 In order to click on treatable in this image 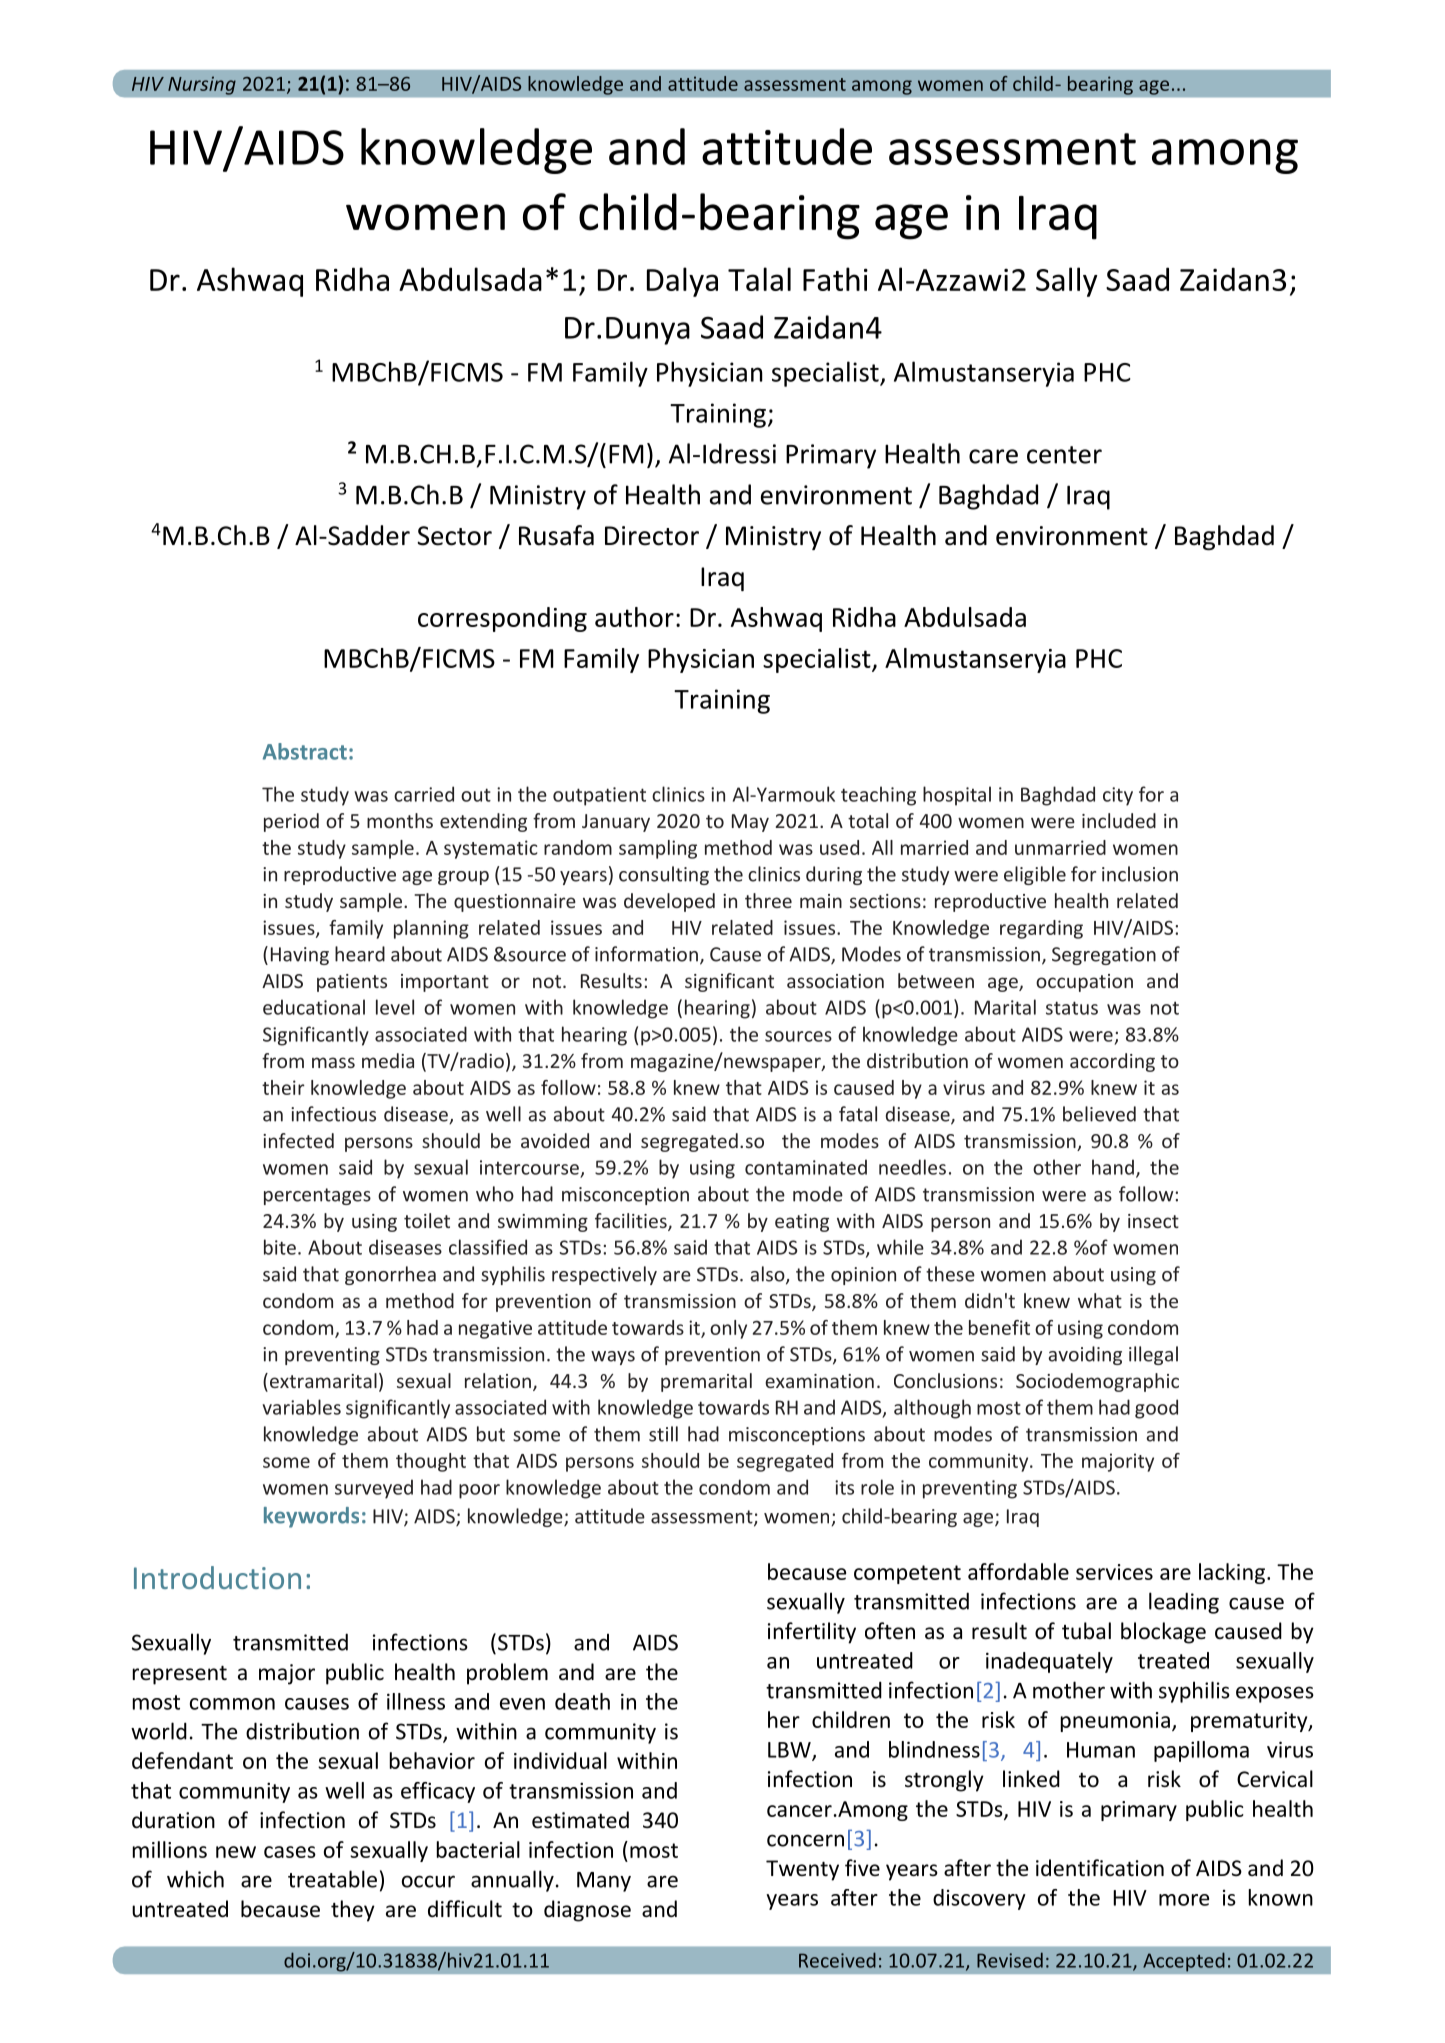, I will do `click(332, 1879)`.
